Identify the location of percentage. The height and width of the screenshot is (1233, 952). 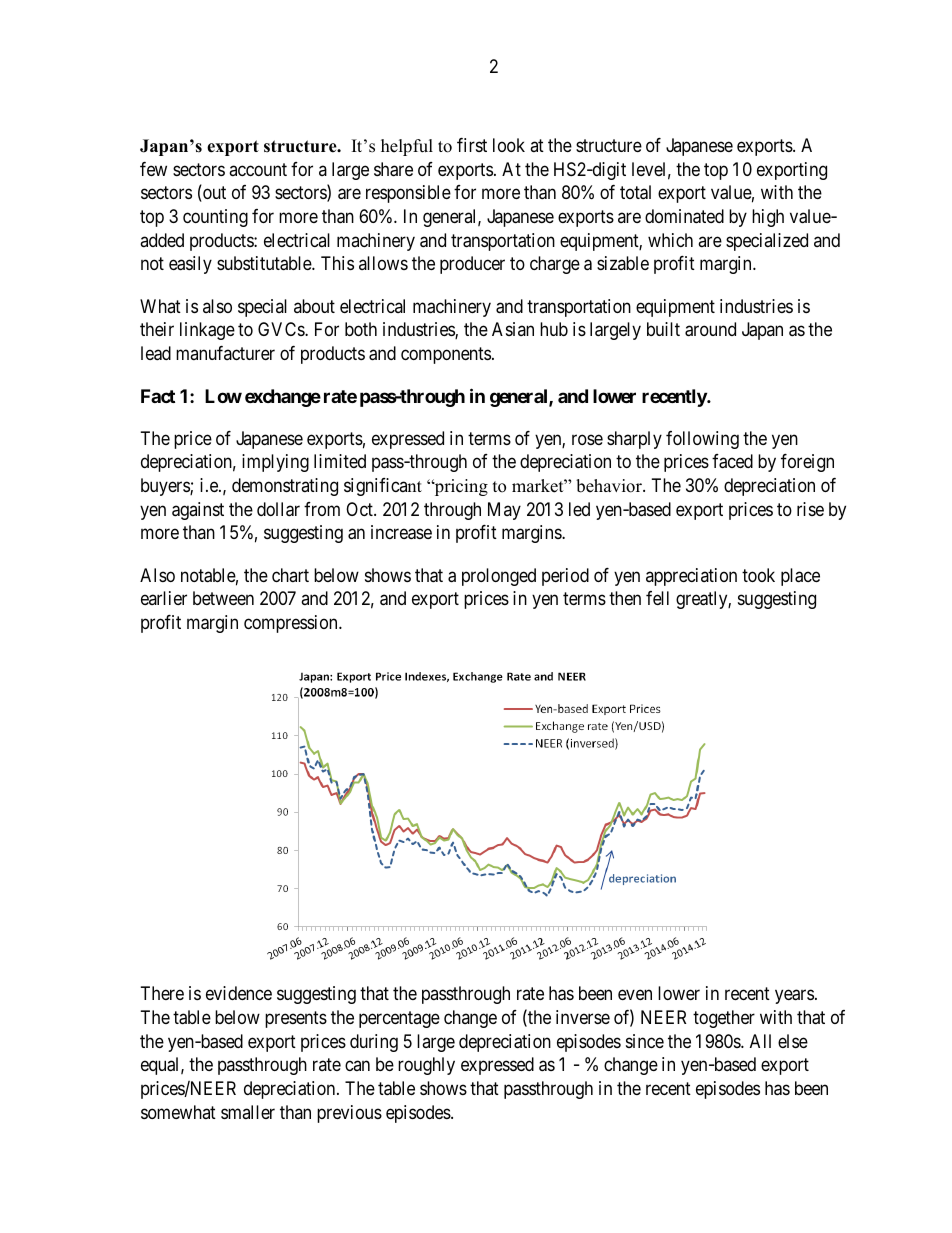
(399, 1019).
